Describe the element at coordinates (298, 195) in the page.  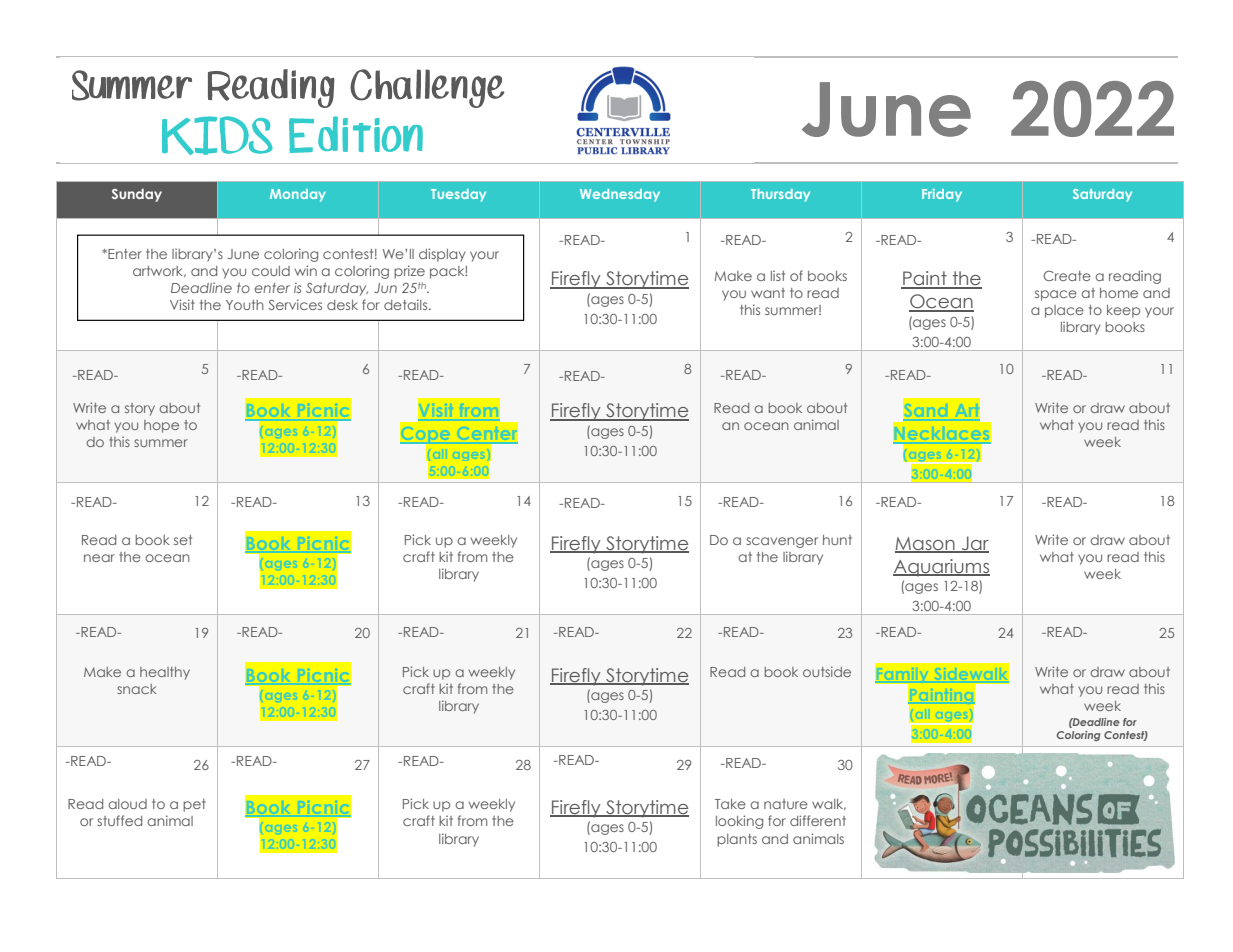
I see `Monday` at that location.
